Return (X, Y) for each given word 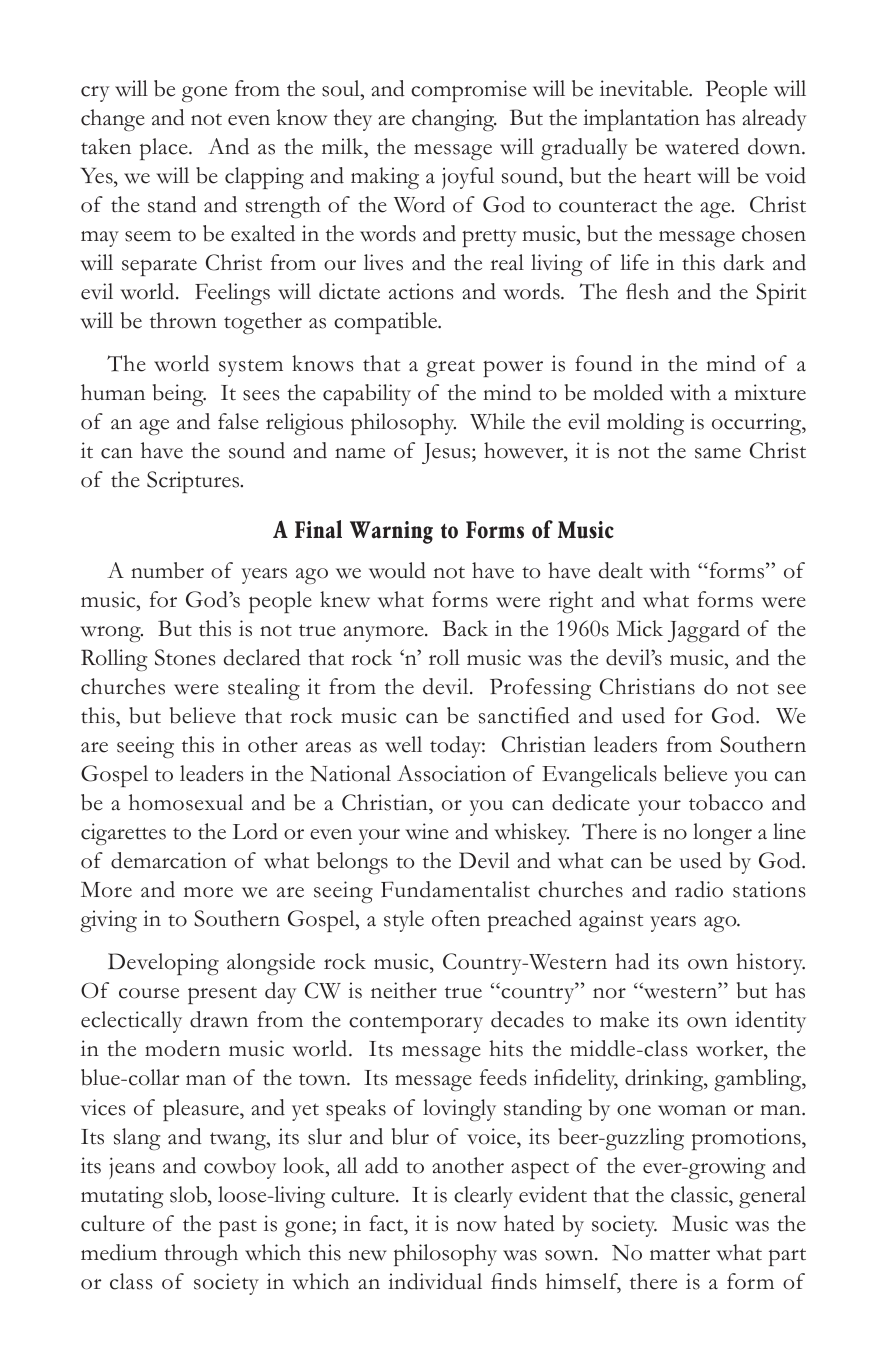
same (718, 453)
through (201, 1255)
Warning (391, 532)
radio (699, 889)
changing (454, 120)
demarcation (169, 860)
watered (702, 146)
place (165, 149)
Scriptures (194, 482)
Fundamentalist (455, 889)
